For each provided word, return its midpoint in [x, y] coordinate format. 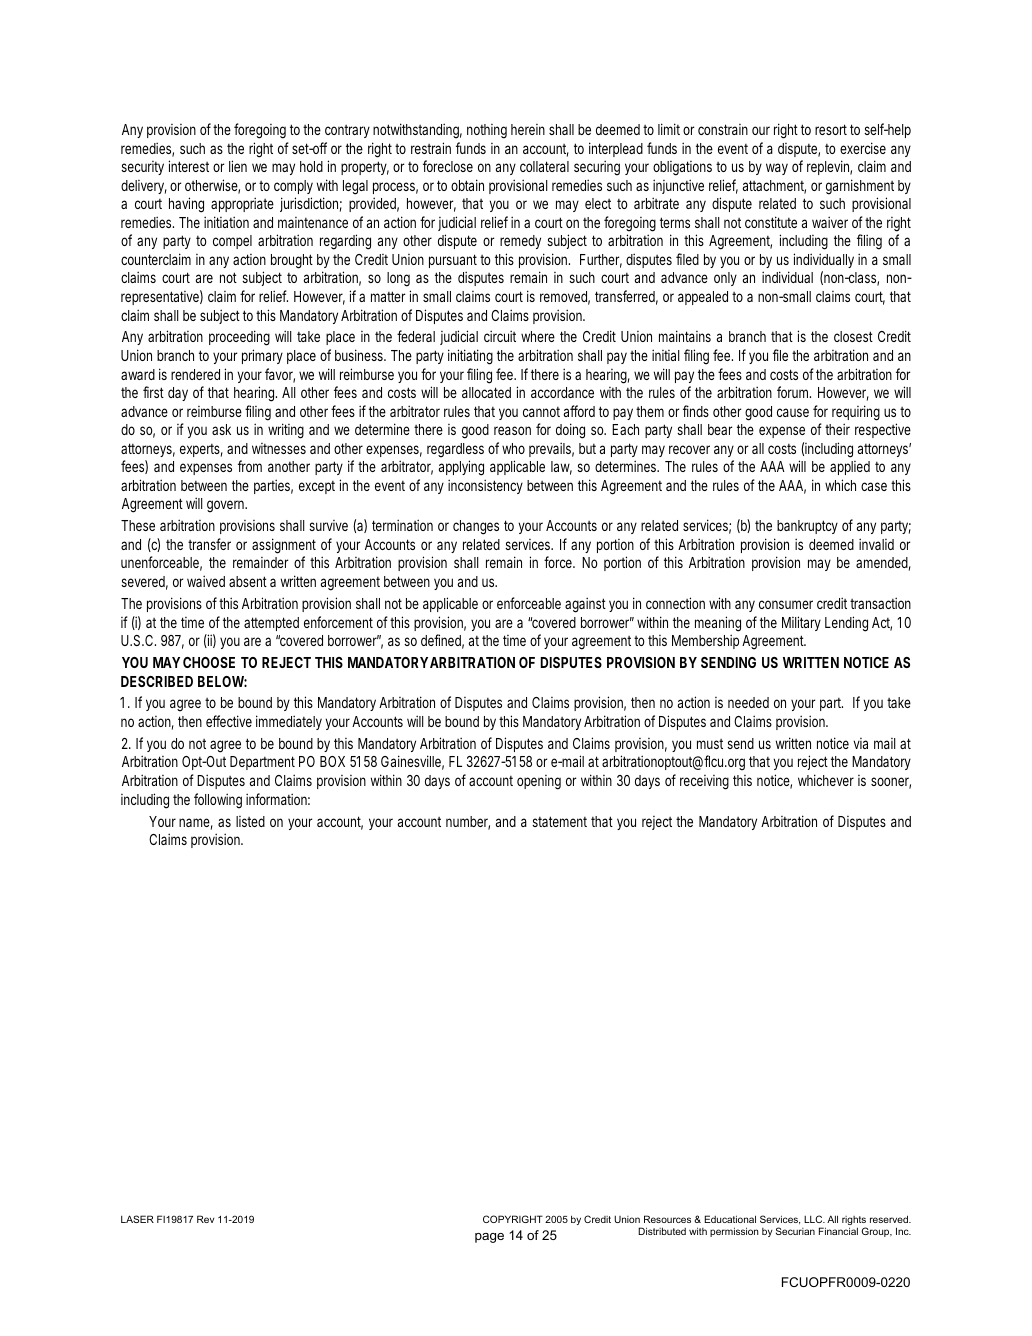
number [468, 823]
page [489, 1238]
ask [221, 429]
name [196, 824]
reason [512, 430]
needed [748, 702]
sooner [891, 783]
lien [238, 166]
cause [793, 412]
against [585, 605]
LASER [137, 1219]
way [777, 169]
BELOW [222, 681]
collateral [544, 166]
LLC [814, 1219]
